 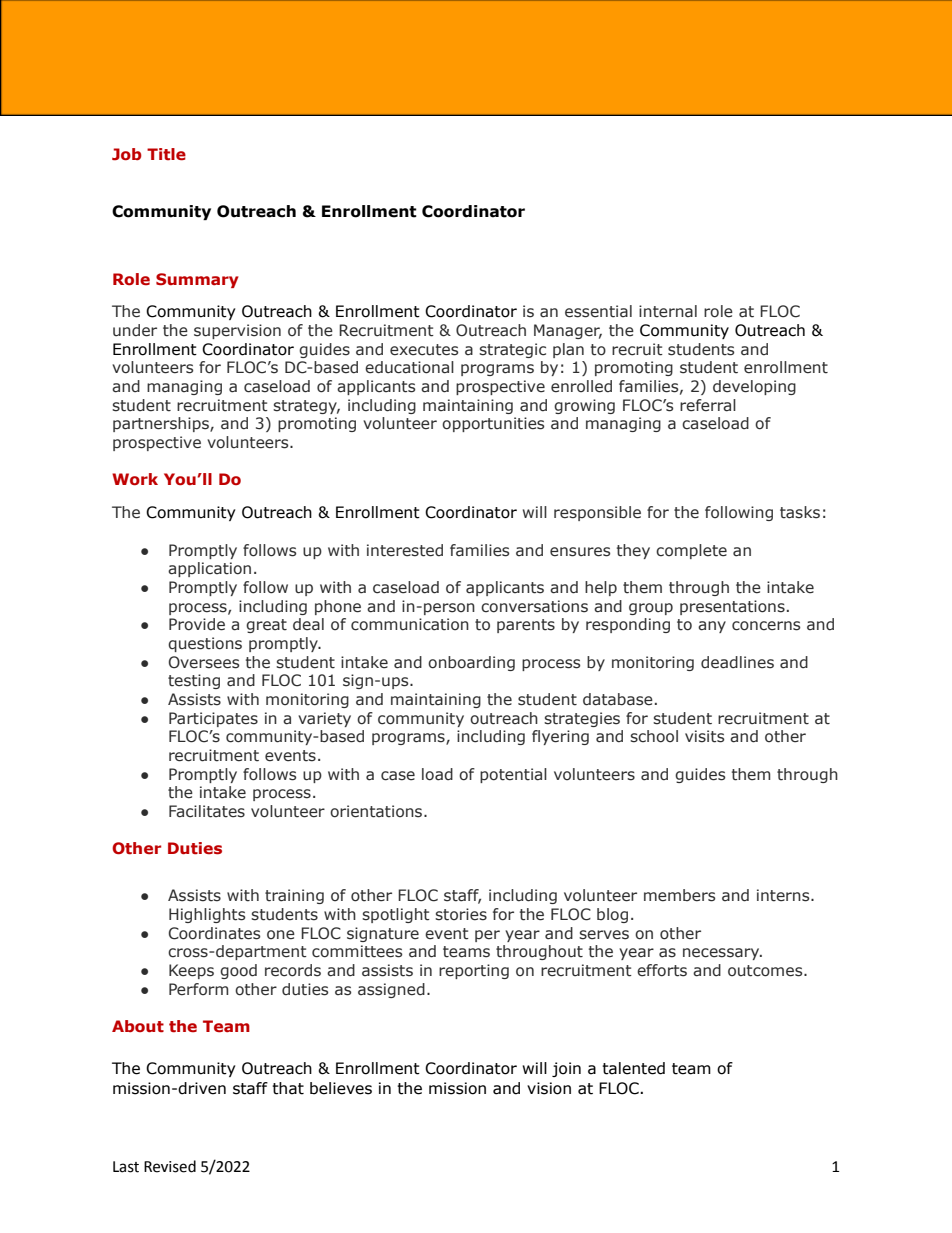 I want to click on Coordinates, so click(x=214, y=933).
